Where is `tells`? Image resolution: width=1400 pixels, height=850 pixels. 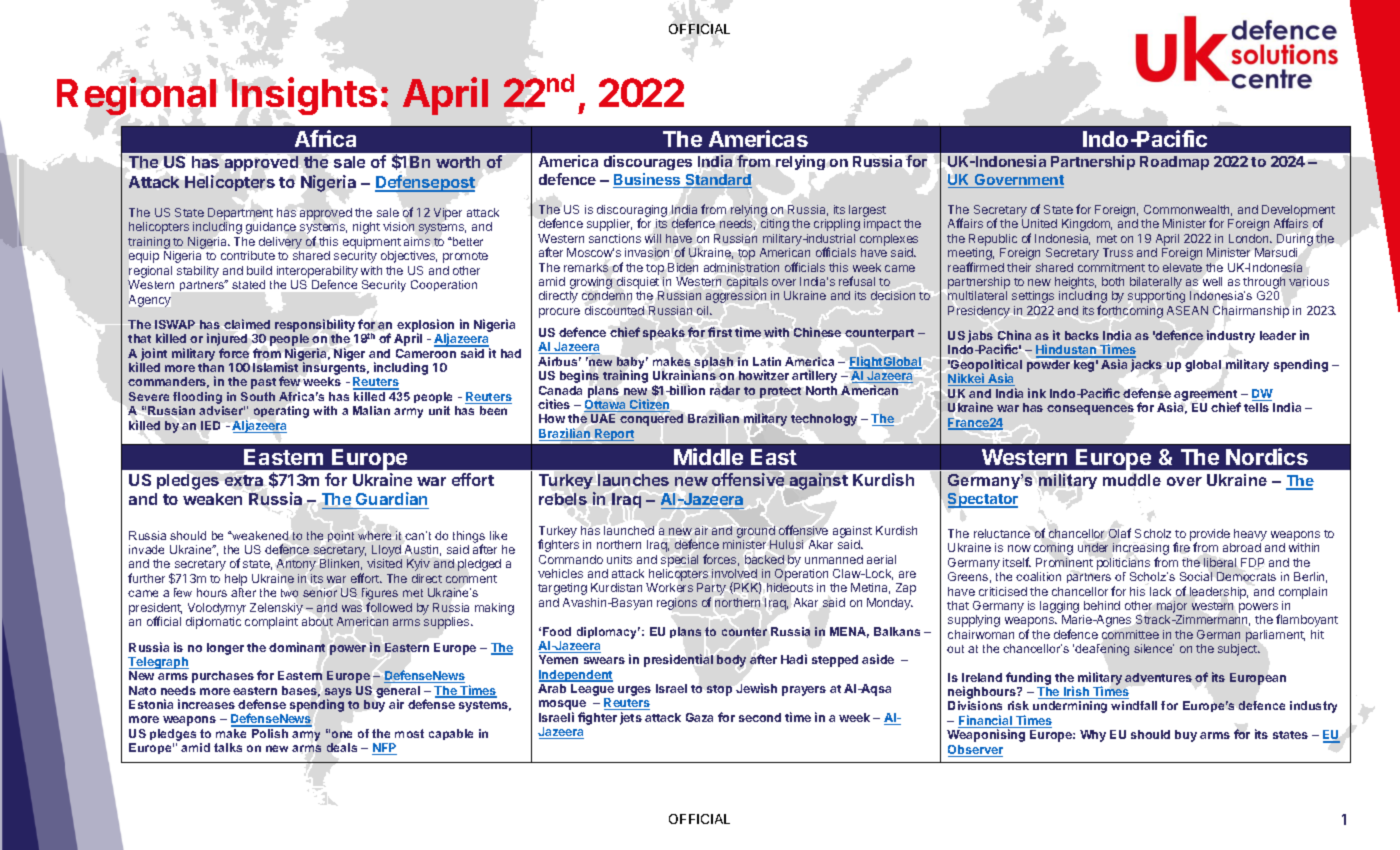 tells is located at coordinates (1256, 407).
